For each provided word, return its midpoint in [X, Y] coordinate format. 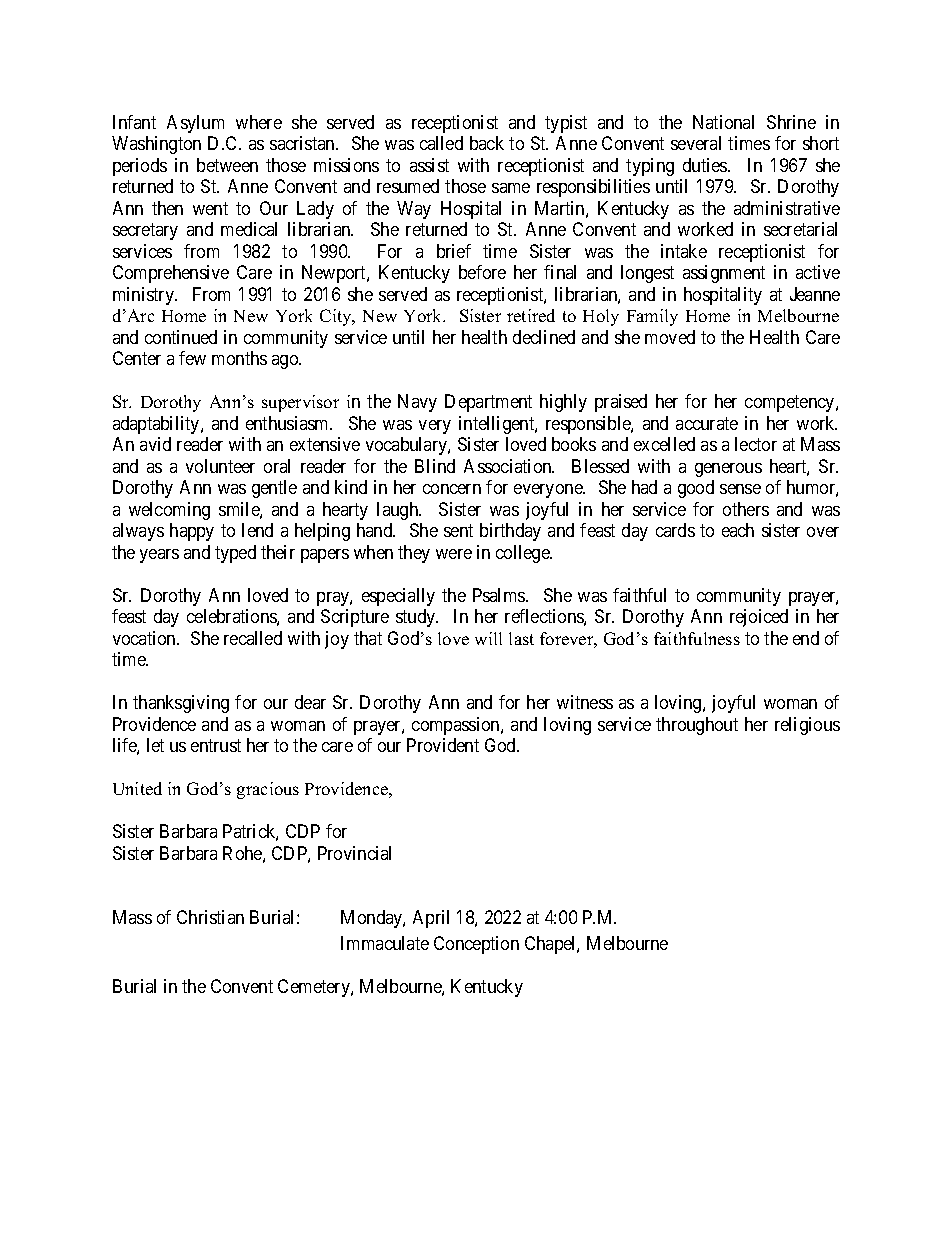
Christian [210, 917]
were [454, 554]
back [487, 143]
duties [706, 165]
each [738, 530]
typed [235, 554]
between [227, 165]
